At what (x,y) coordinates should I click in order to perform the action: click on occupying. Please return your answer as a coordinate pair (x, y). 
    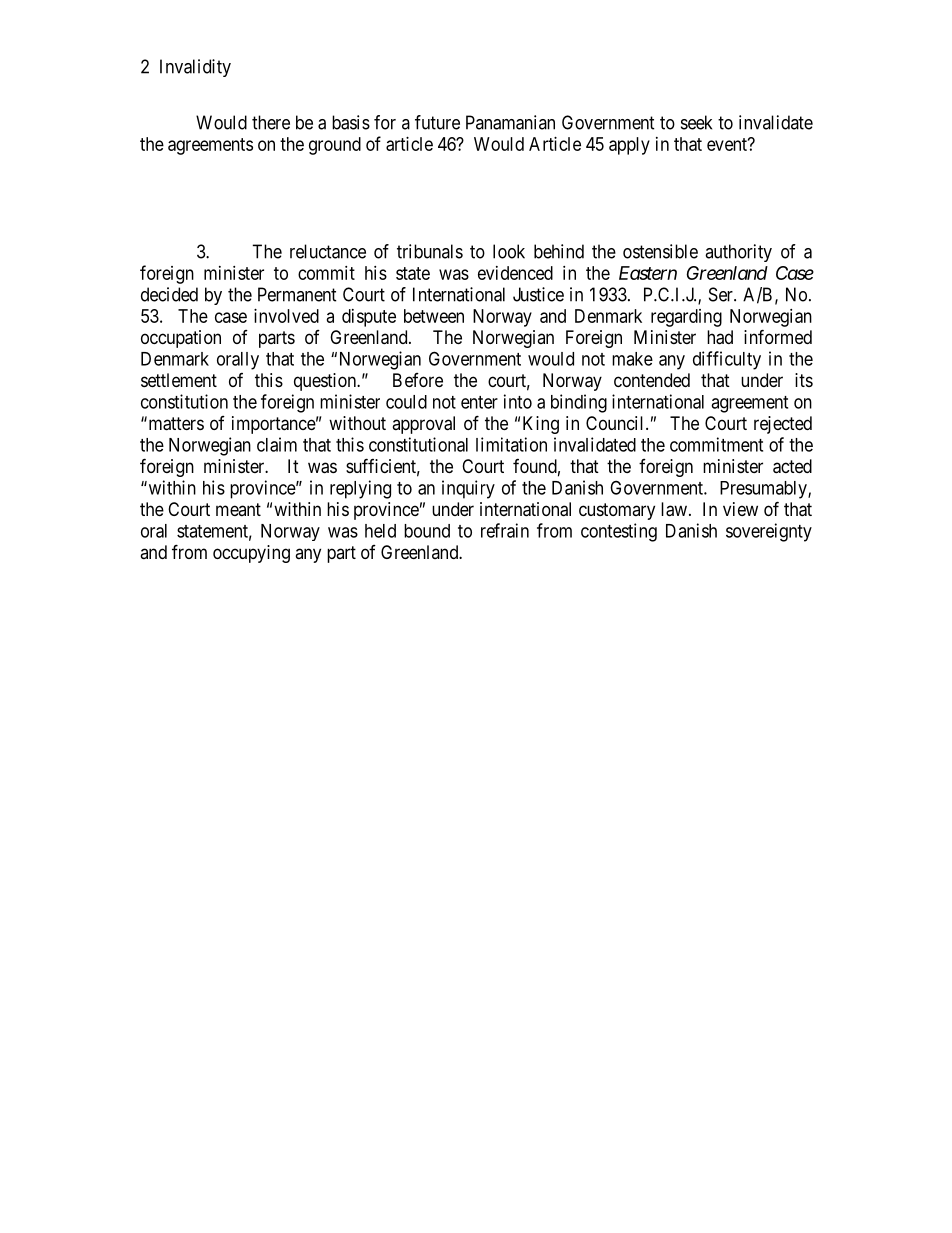
    Looking at the image, I should click on (251, 554).
